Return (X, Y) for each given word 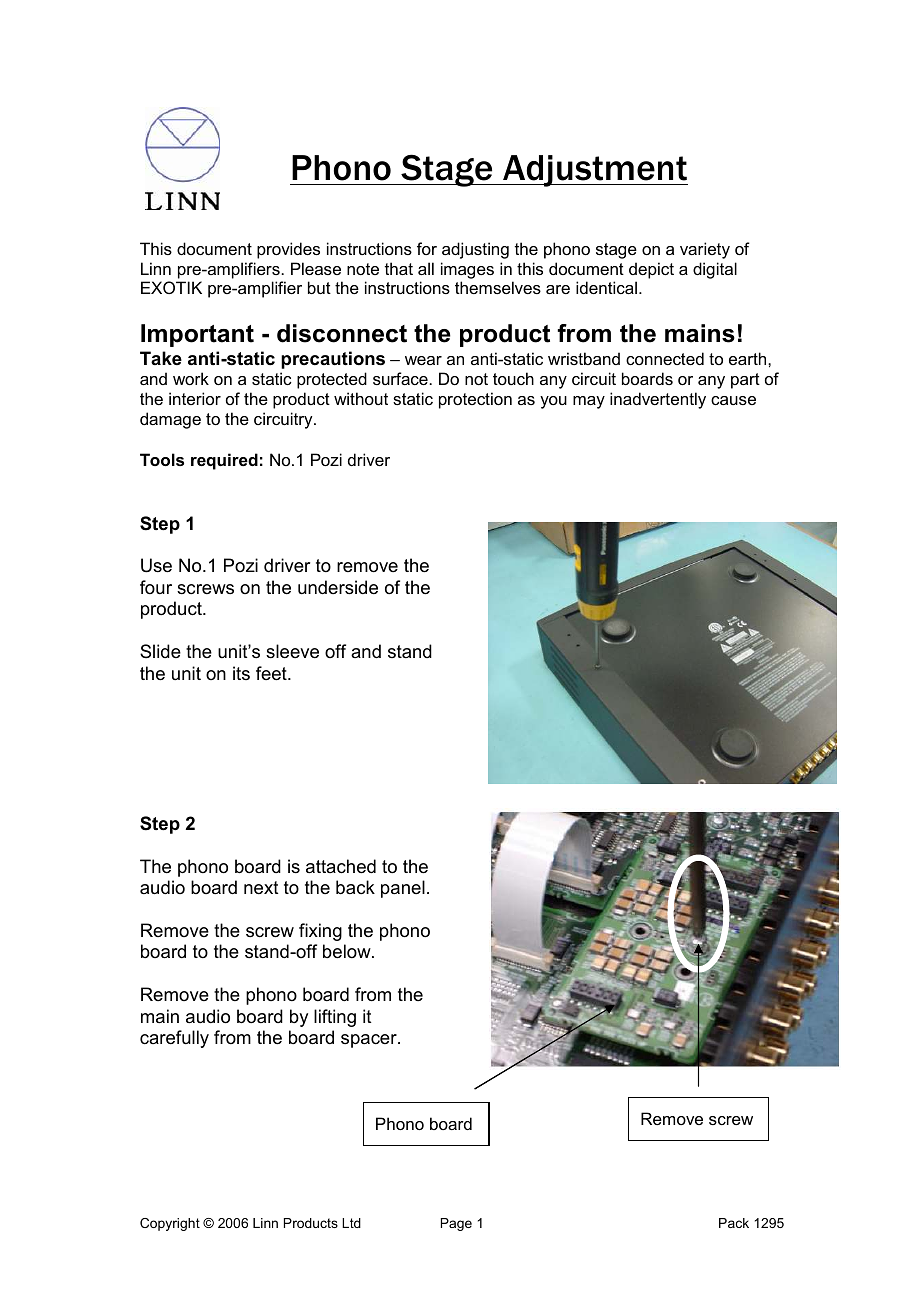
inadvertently (658, 400)
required (224, 461)
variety (705, 250)
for (427, 248)
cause (733, 400)
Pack (734, 1223)
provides (288, 250)
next (261, 888)
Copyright (170, 1224)
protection (475, 400)
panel (403, 889)
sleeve (292, 651)
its (241, 673)
